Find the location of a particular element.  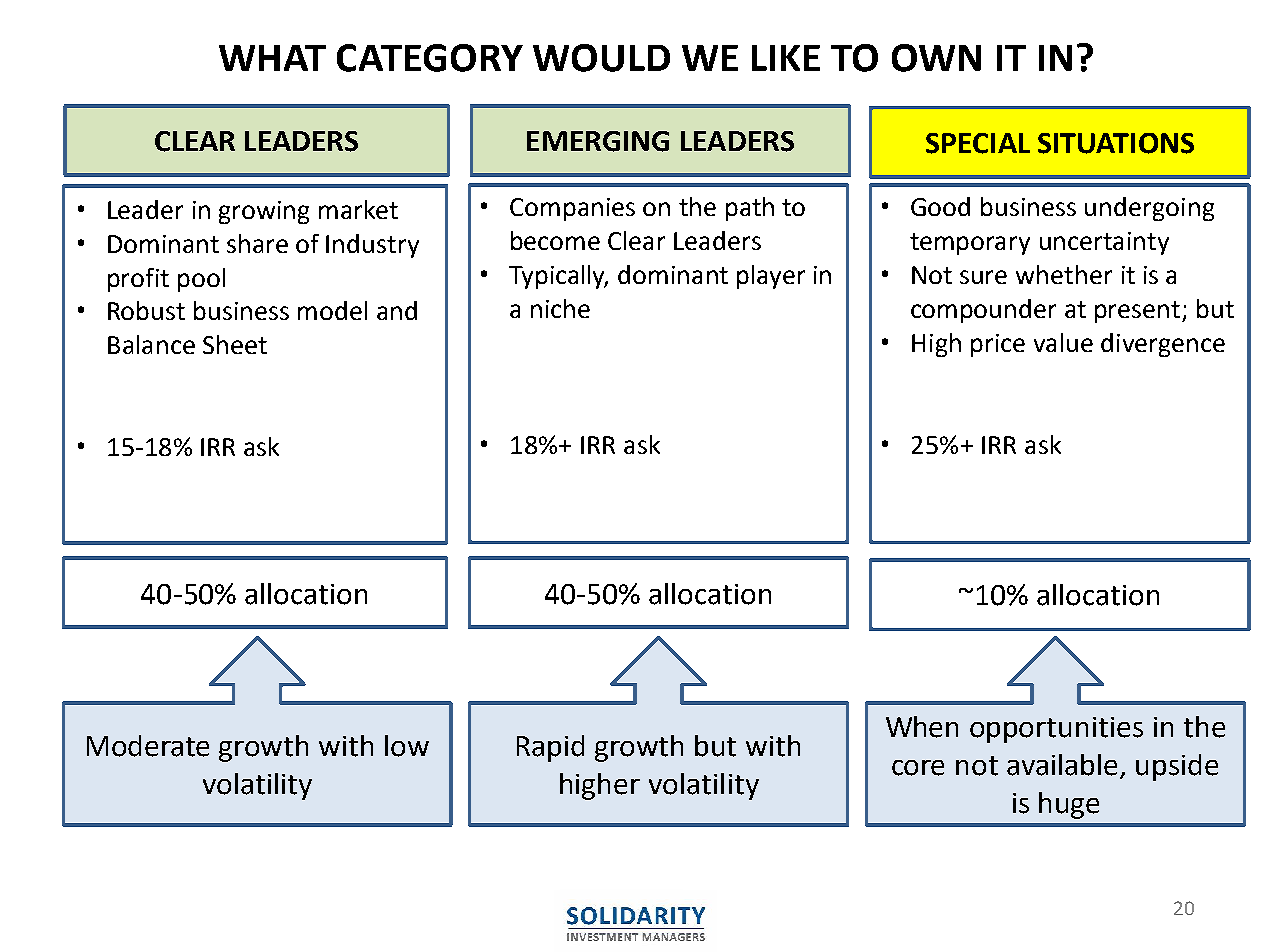

Rapid is located at coordinates (550, 748).
